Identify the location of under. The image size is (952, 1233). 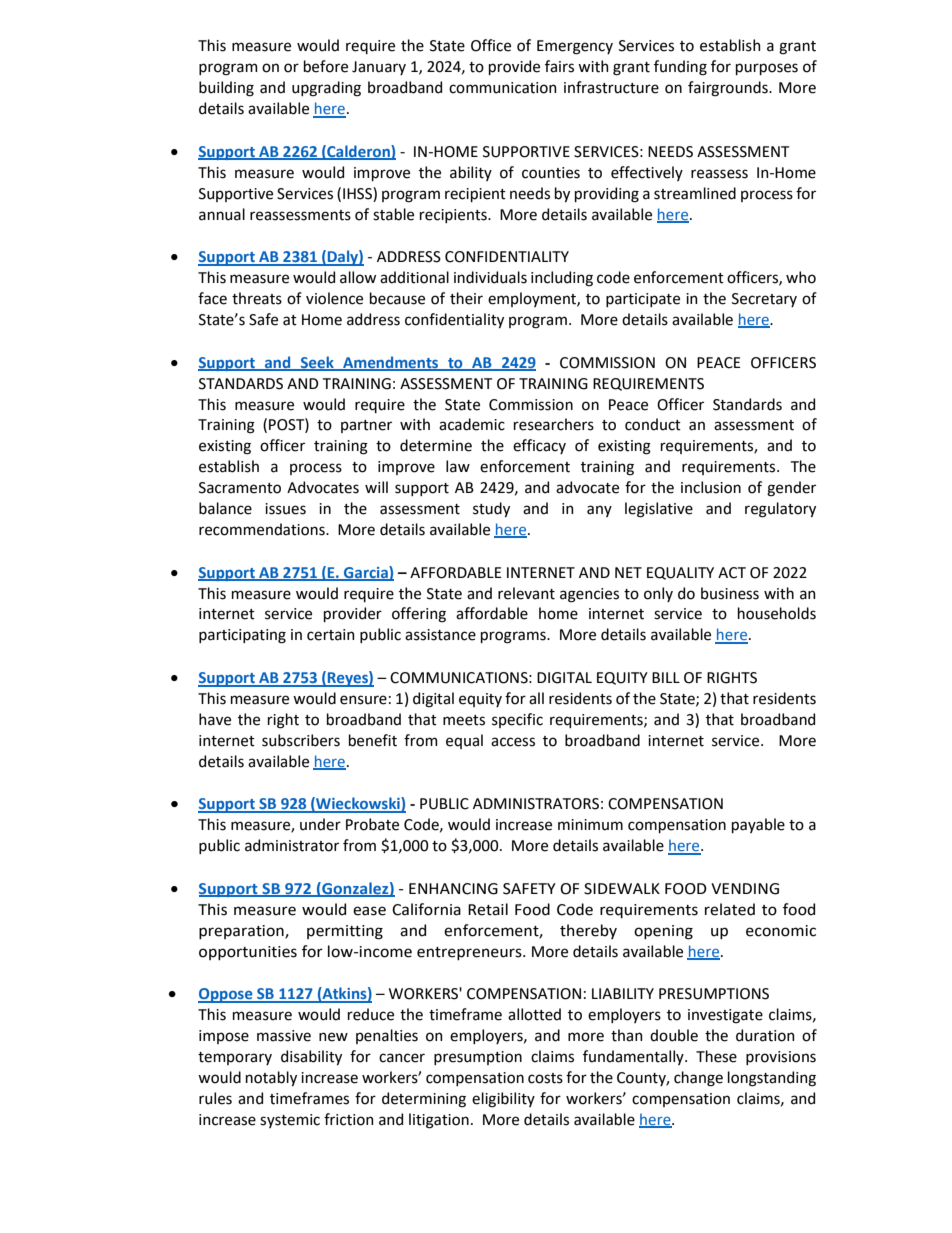
(320, 824).
